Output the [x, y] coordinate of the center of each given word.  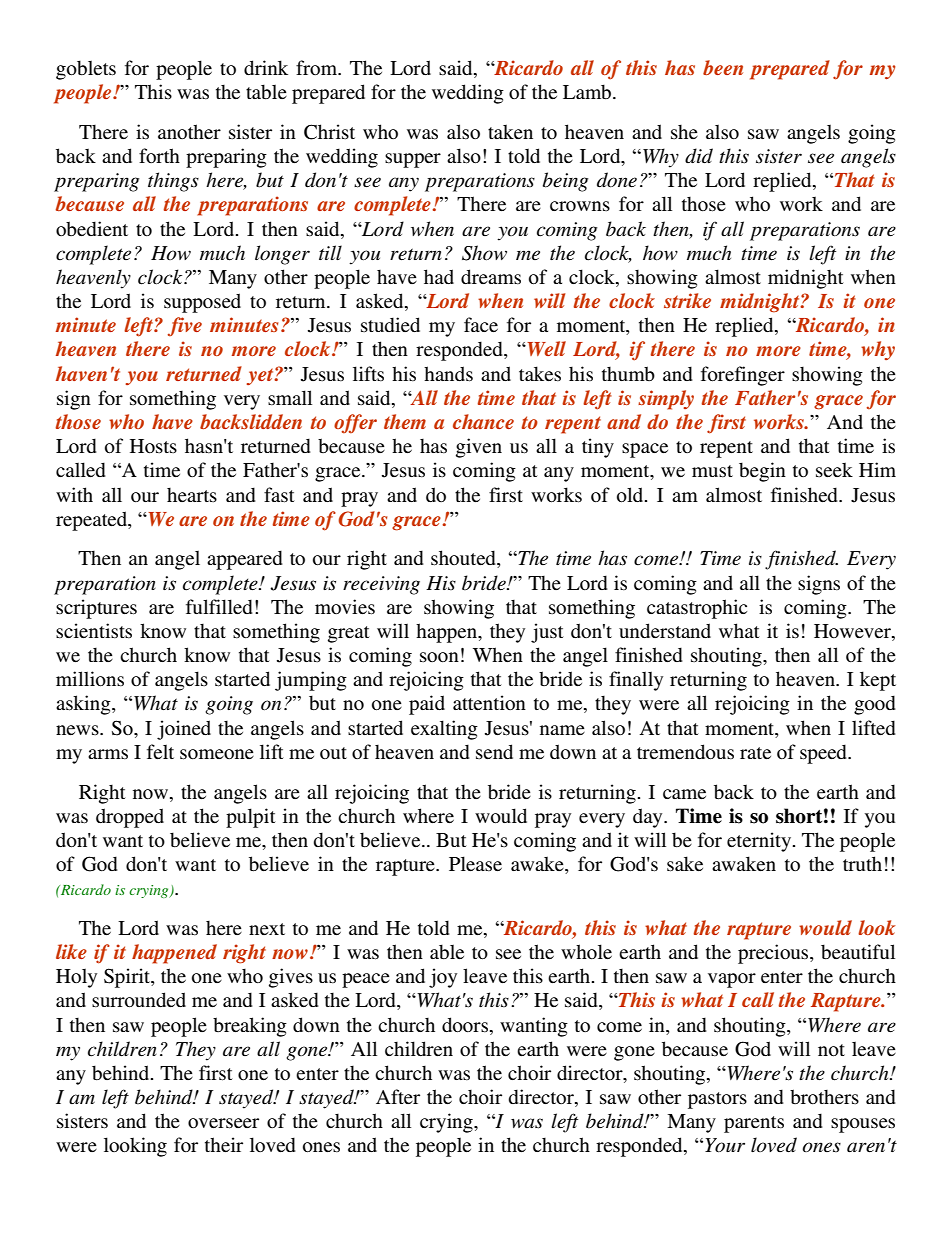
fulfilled [219, 607]
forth [159, 155]
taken [510, 131]
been [723, 67]
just [547, 633]
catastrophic [697, 609]
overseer [223, 1123]
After [398, 1096]
